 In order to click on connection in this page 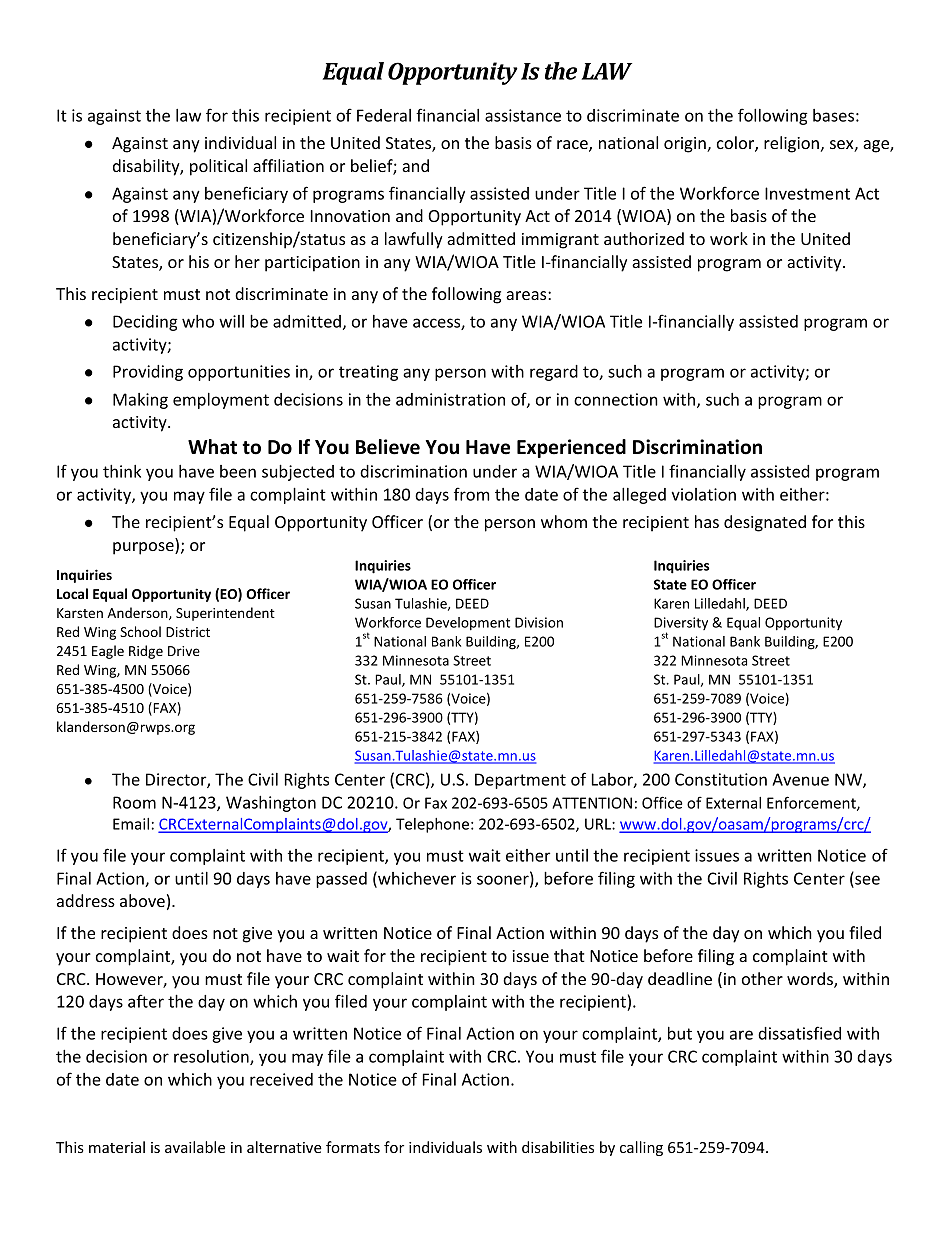, I will do `click(616, 399)`.
